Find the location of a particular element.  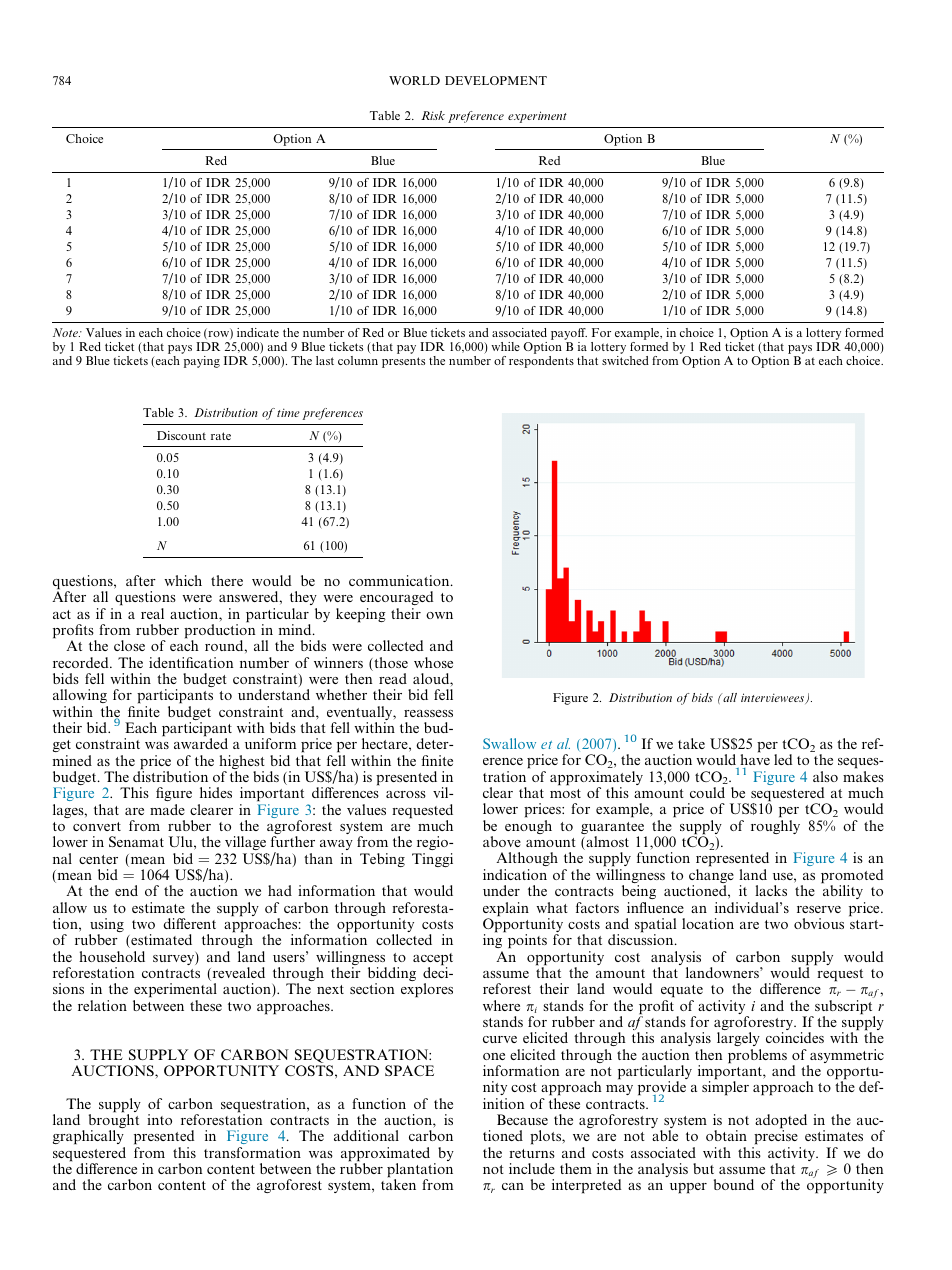

returns is located at coordinates (532, 1153).
